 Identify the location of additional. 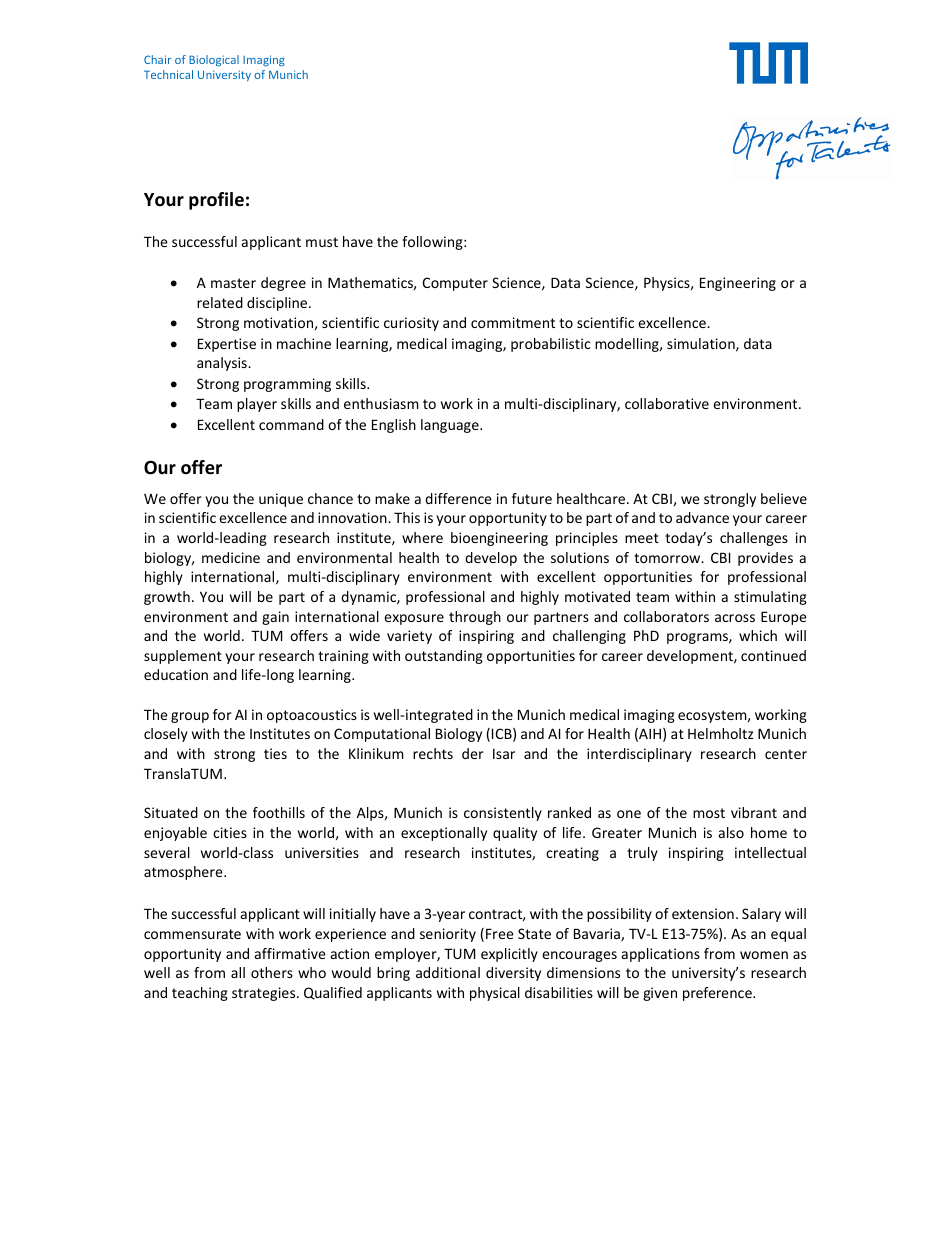
(448, 972).
